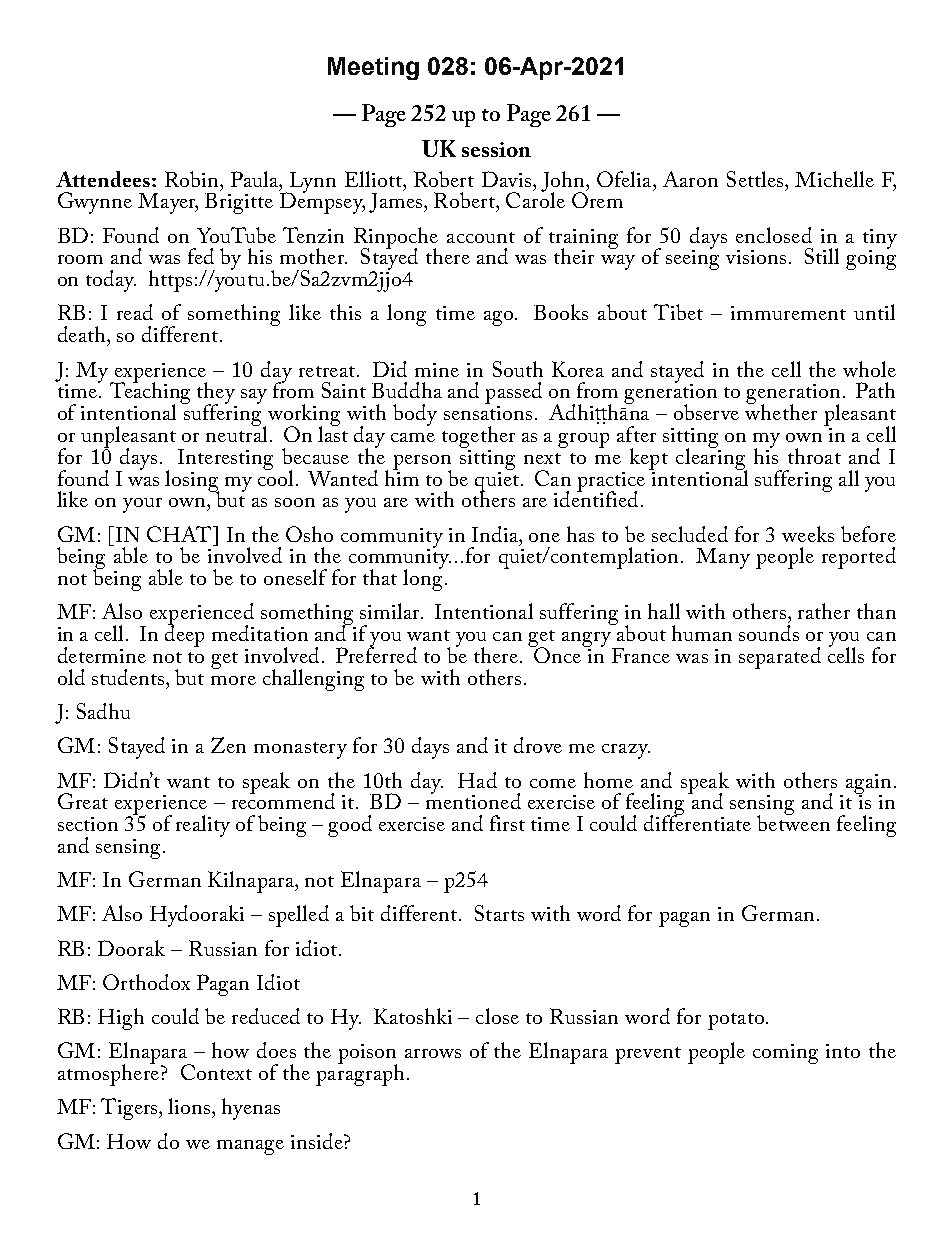 The width and height of the document is (952, 1233). I want to click on separated, so click(780, 658).
